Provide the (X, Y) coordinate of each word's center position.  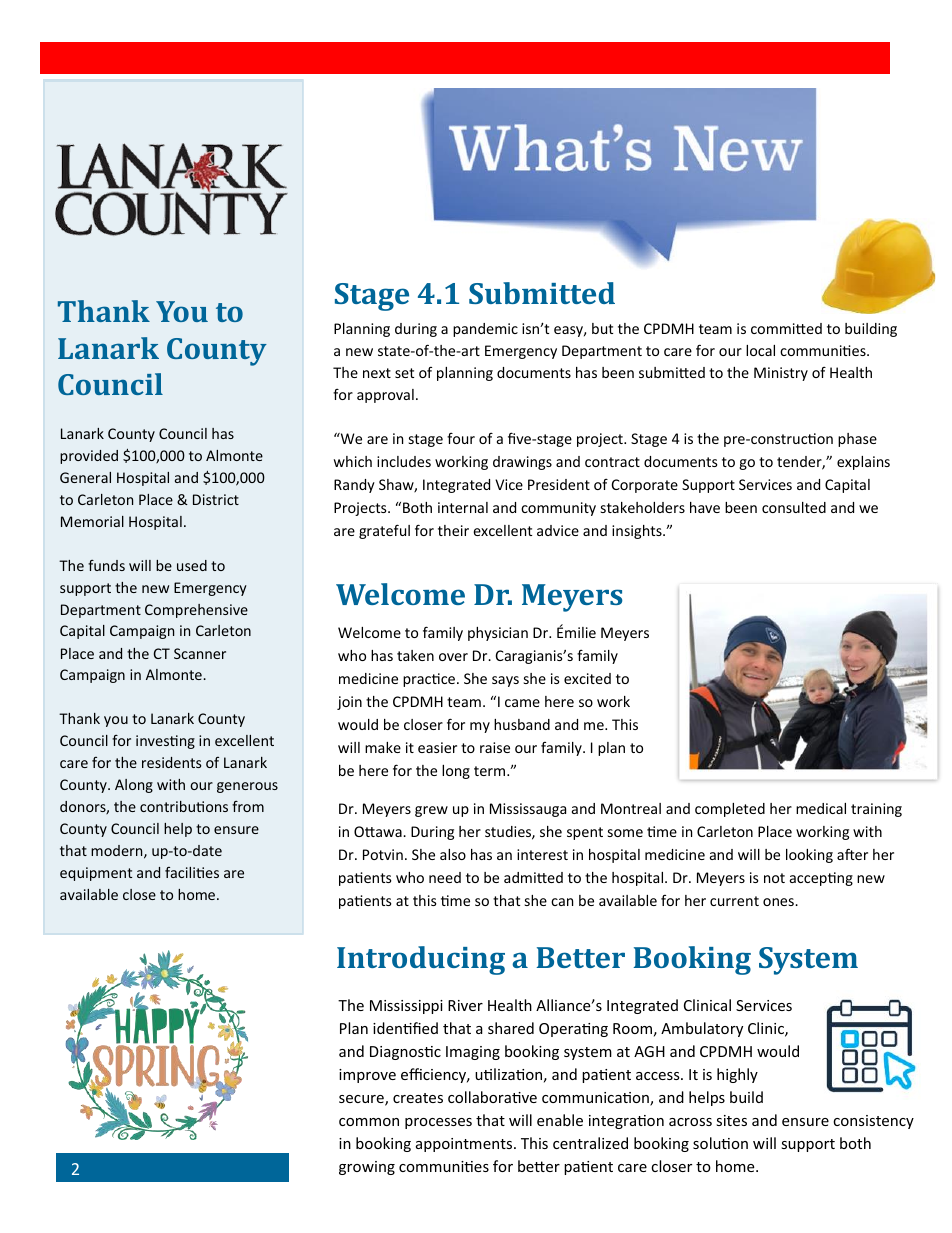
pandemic (485, 330)
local (760, 350)
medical (821, 808)
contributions (184, 806)
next (377, 373)
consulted (794, 507)
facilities (192, 872)
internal (463, 507)
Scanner (200, 653)
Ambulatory (702, 1029)
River (465, 1005)
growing (367, 1168)
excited (587, 678)
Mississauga (528, 810)
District (216, 499)
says (505, 681)
